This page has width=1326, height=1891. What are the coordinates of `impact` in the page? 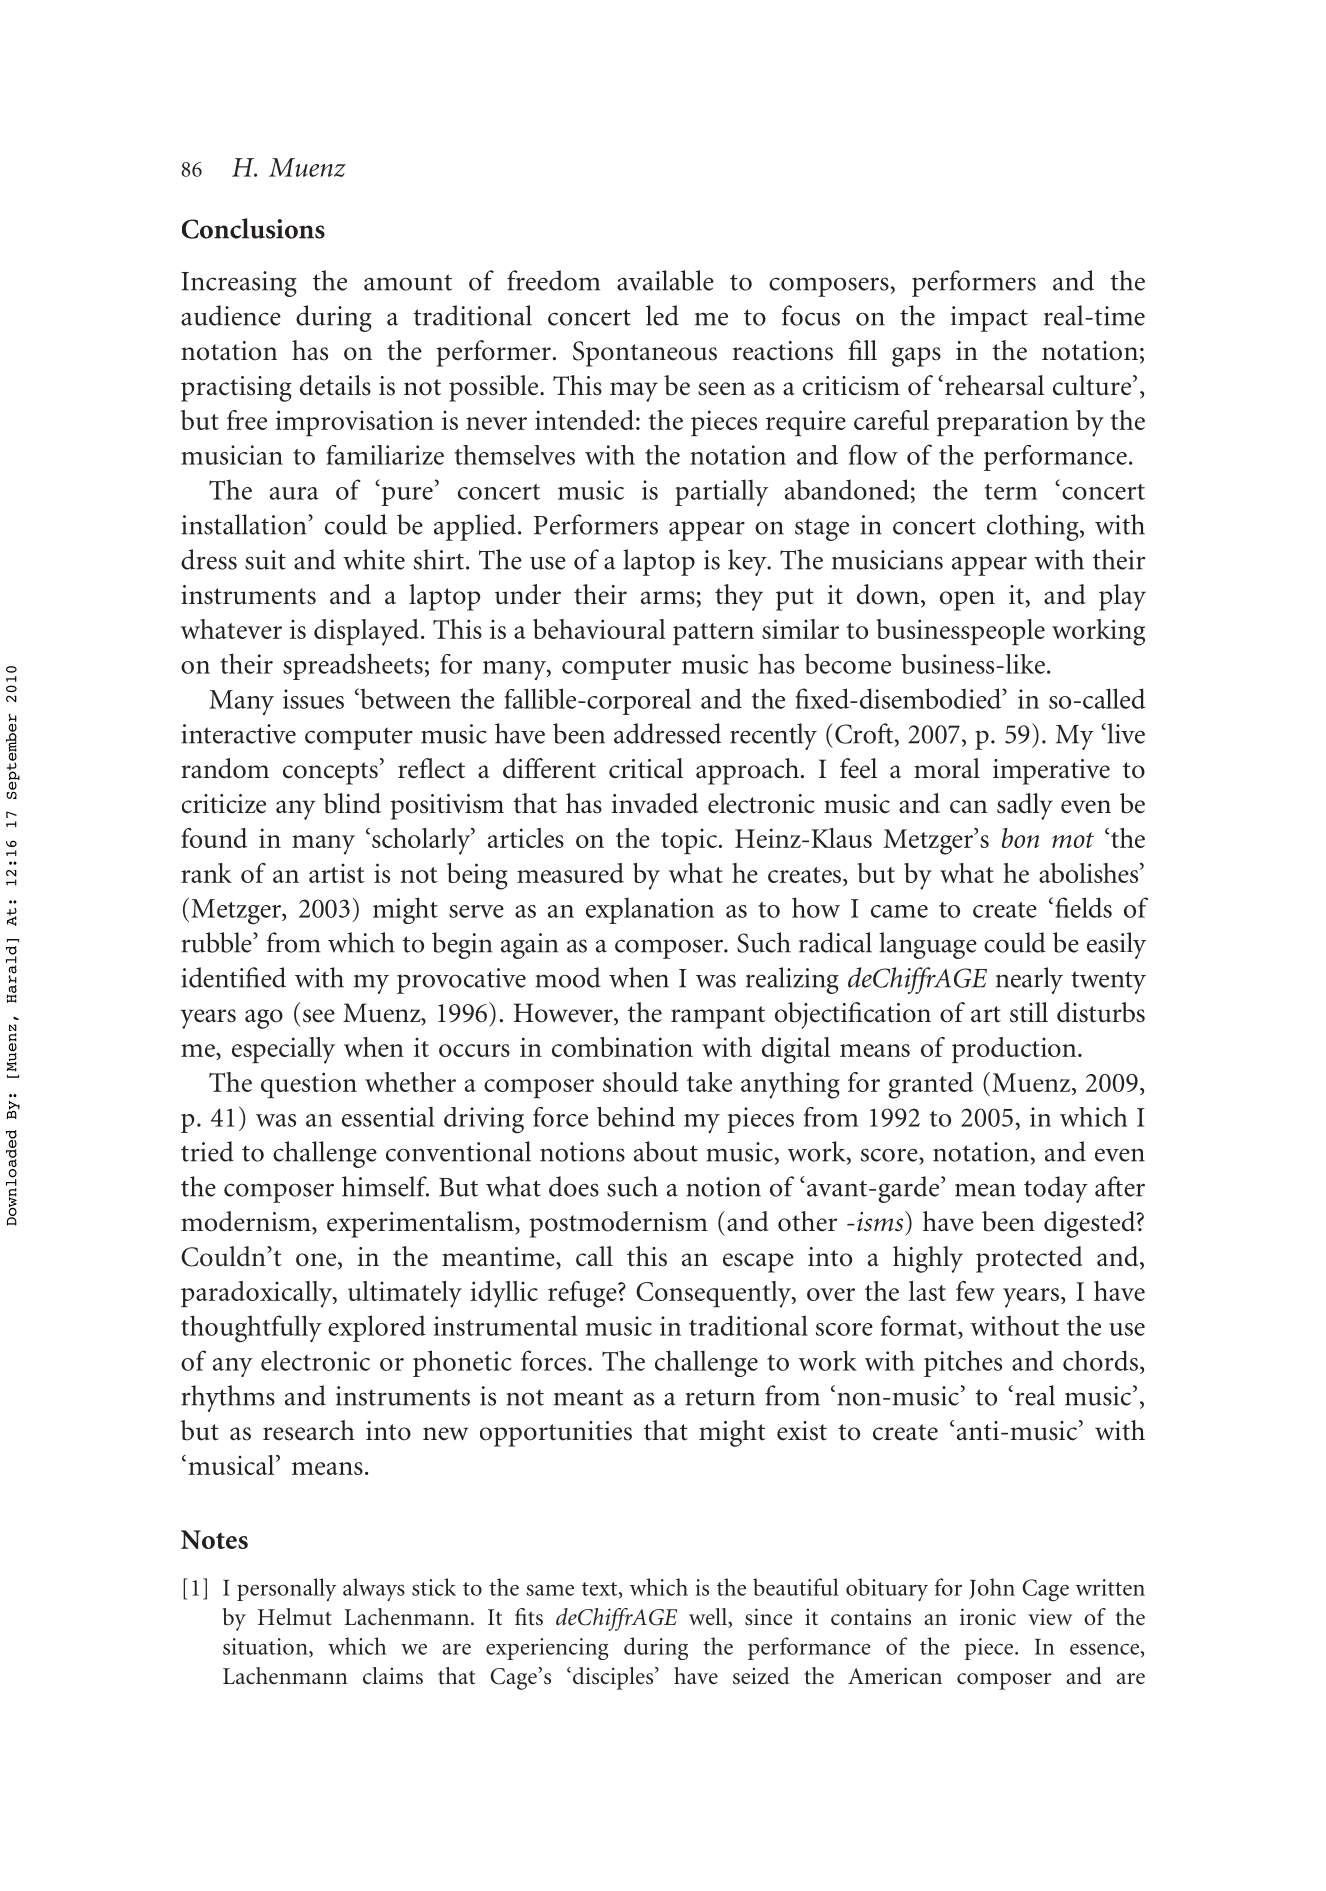 It's located at (989, 319).
